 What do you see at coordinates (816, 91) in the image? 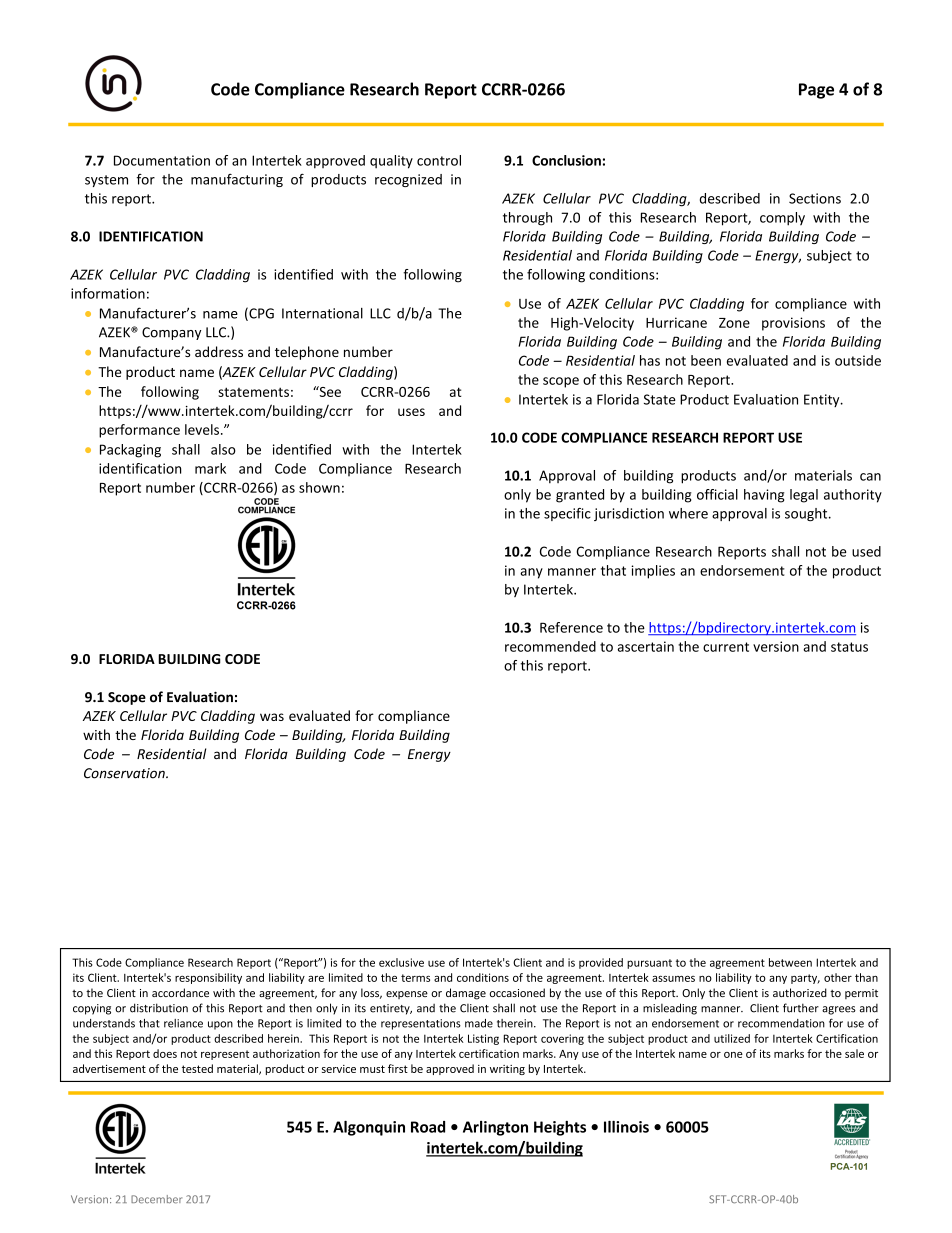
I see `Page` at bounding box center [816, 91].
